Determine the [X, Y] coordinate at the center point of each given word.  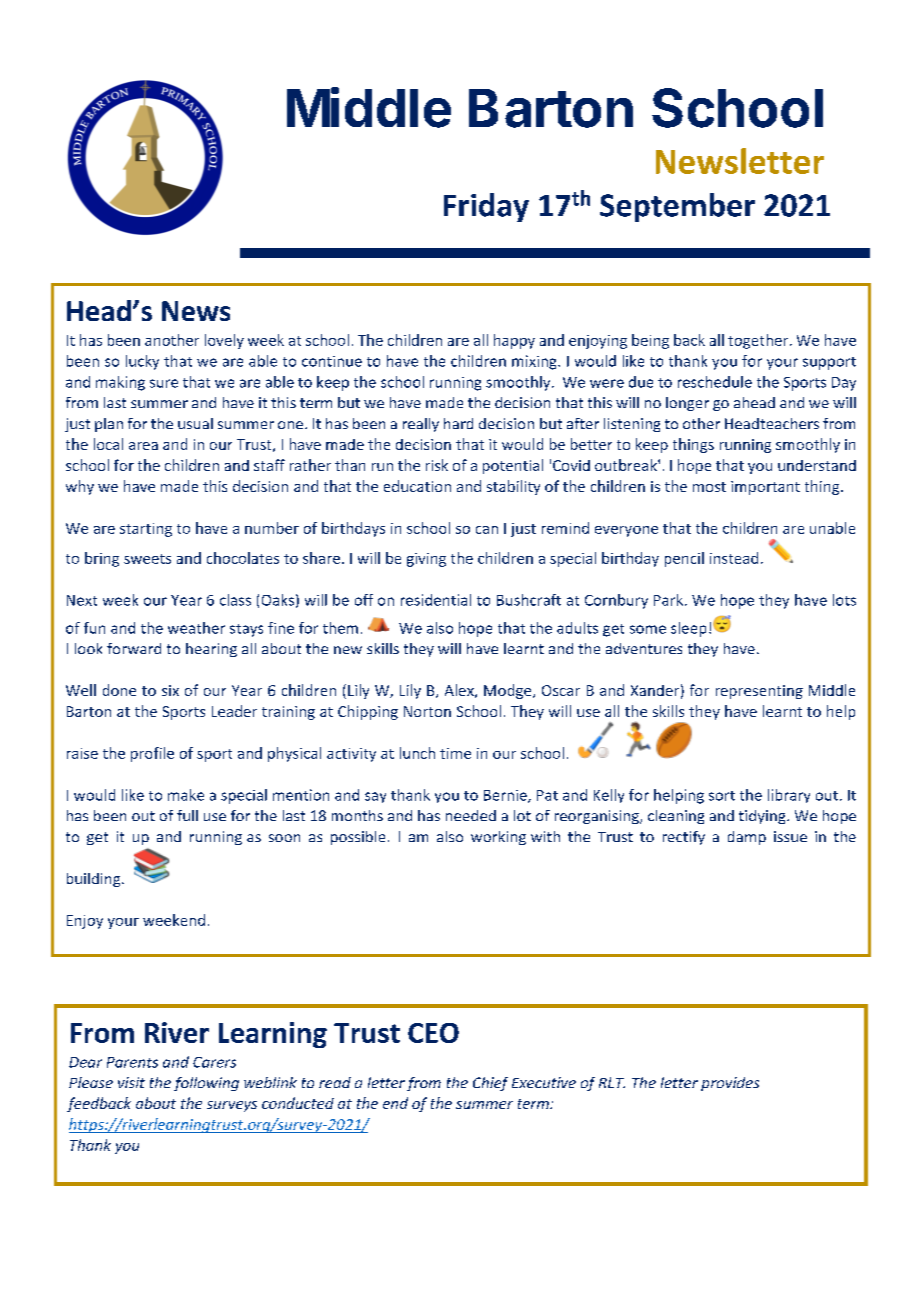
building [95, 880]
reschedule [715, 382]
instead [734, 558]
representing [759, 692]
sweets [147, 559]
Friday [486, 207]
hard [458, 423]
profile [152, 754]
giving [426, 560]
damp [747, 838]
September [677, 207]
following [206, 1084]
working [498, 838]
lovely [224, 341]
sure [164, 383]
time [455, 753]
